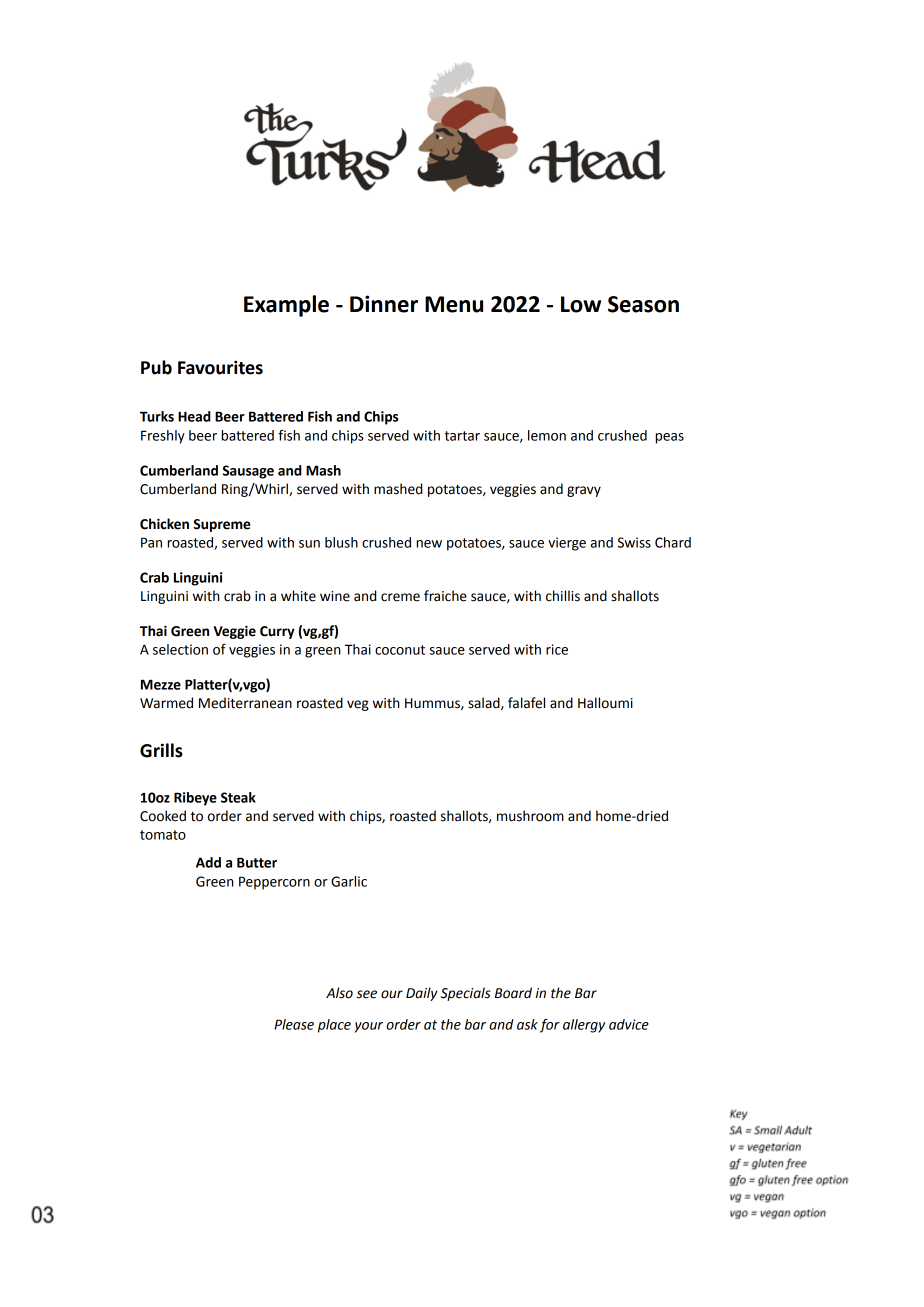  What do you see at coordinates (581, 304) in the screenshot?
I see `Low` at bounding box center [581, 304].
